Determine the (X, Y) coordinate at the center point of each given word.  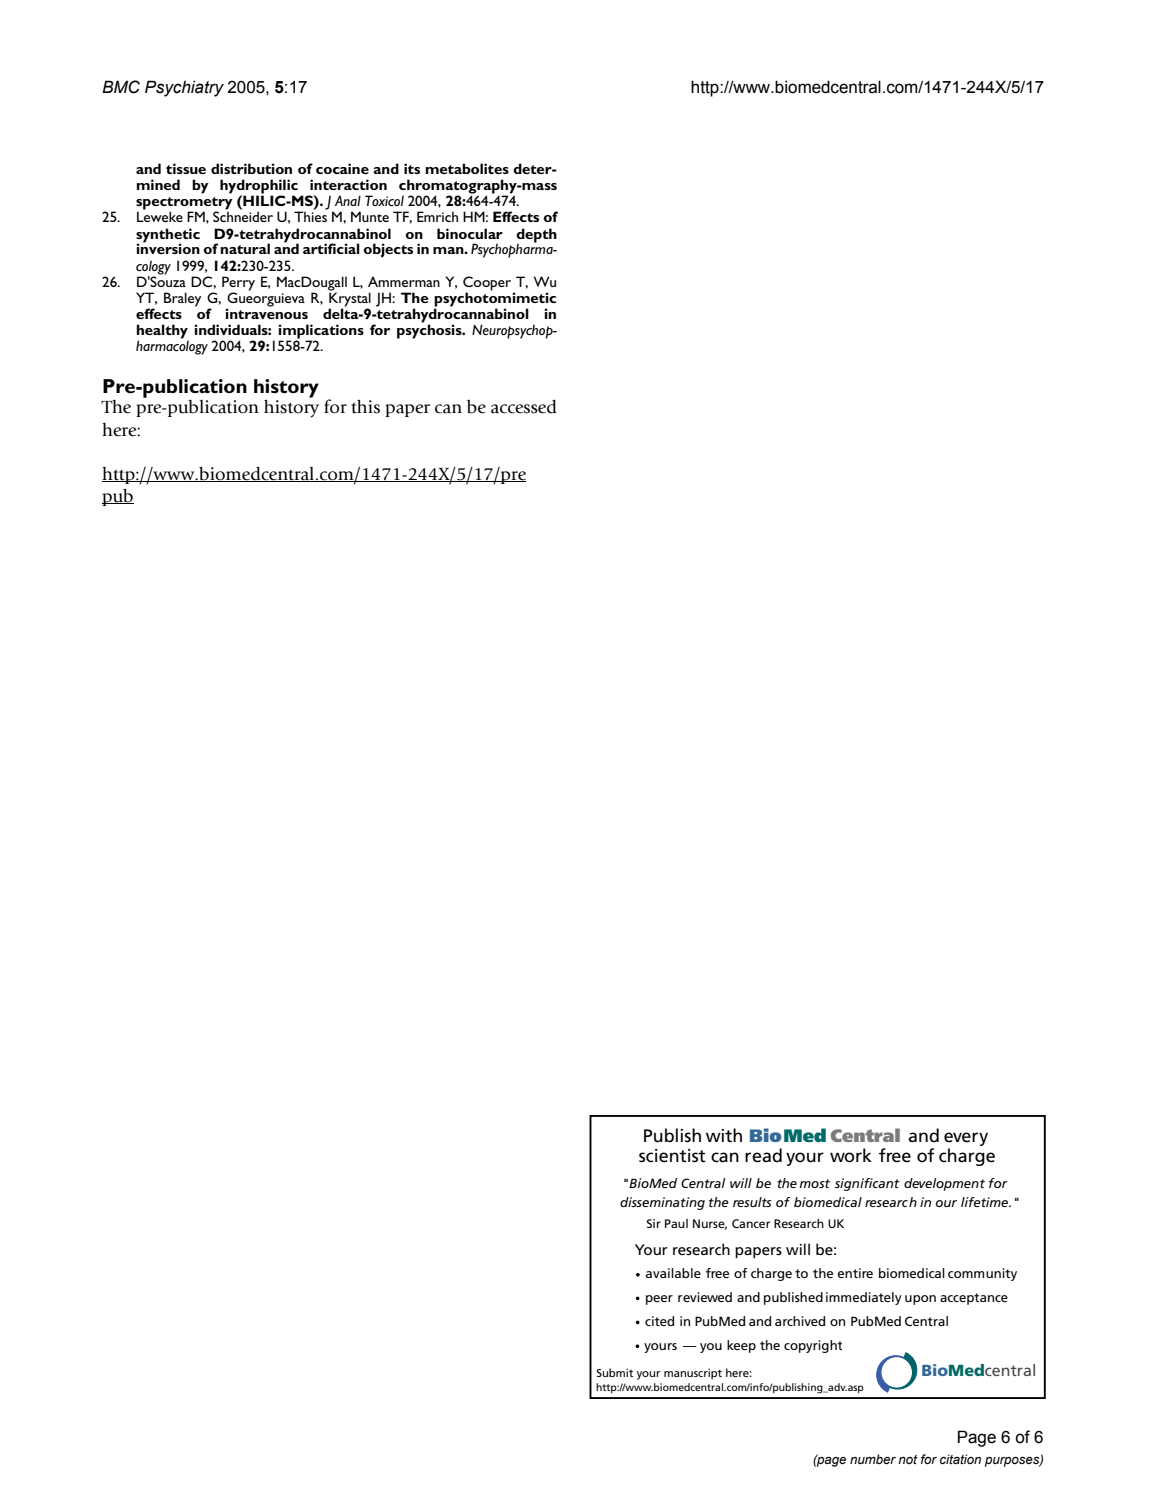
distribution (251, 168)
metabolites (467, 168)
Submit (615, 1372)
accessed (524, 407)
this (365, 407)
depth (536, 236)
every (966, 1139)
